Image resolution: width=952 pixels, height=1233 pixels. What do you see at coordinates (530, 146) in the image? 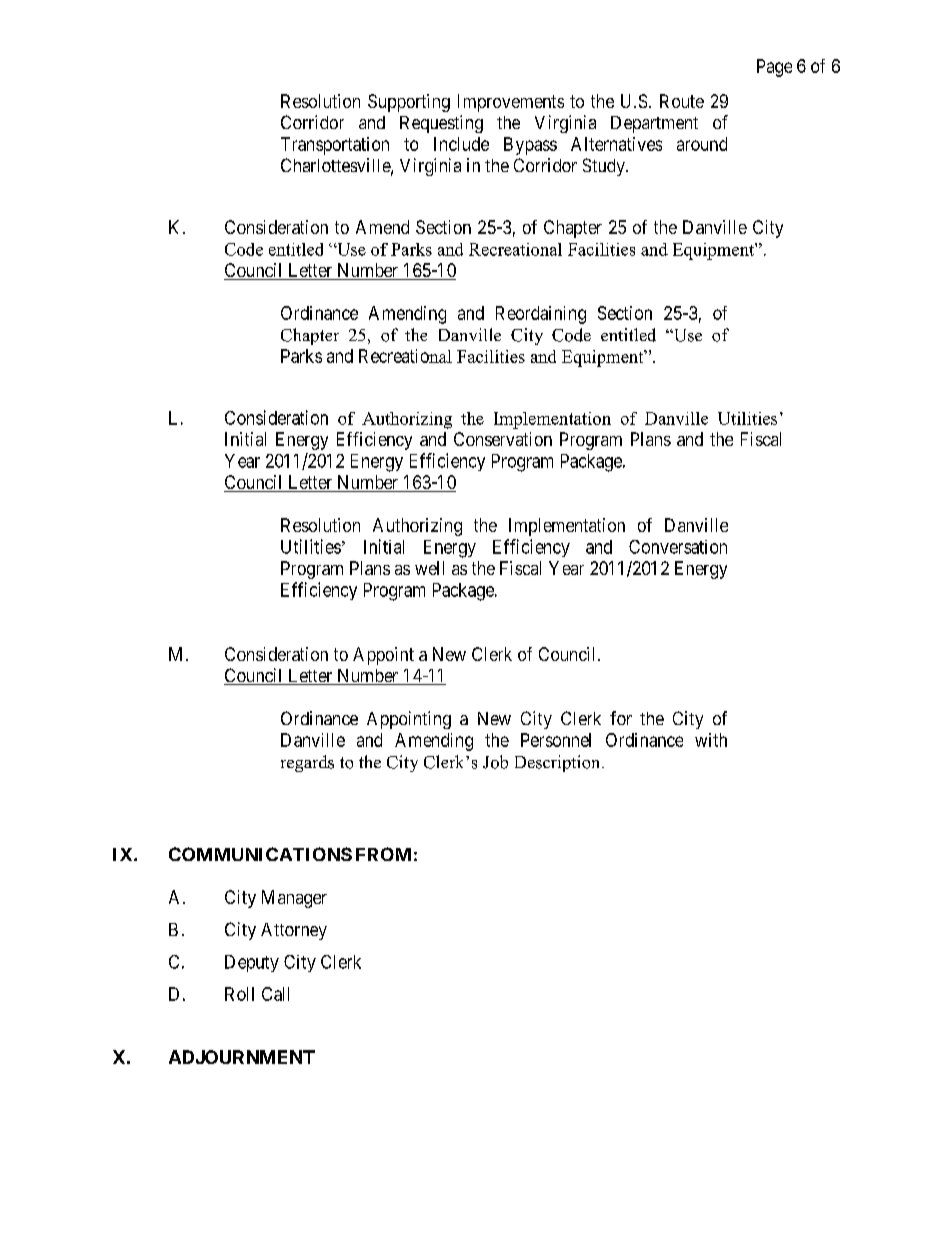
I see `Bypass` at bounding box center [530, 146].
